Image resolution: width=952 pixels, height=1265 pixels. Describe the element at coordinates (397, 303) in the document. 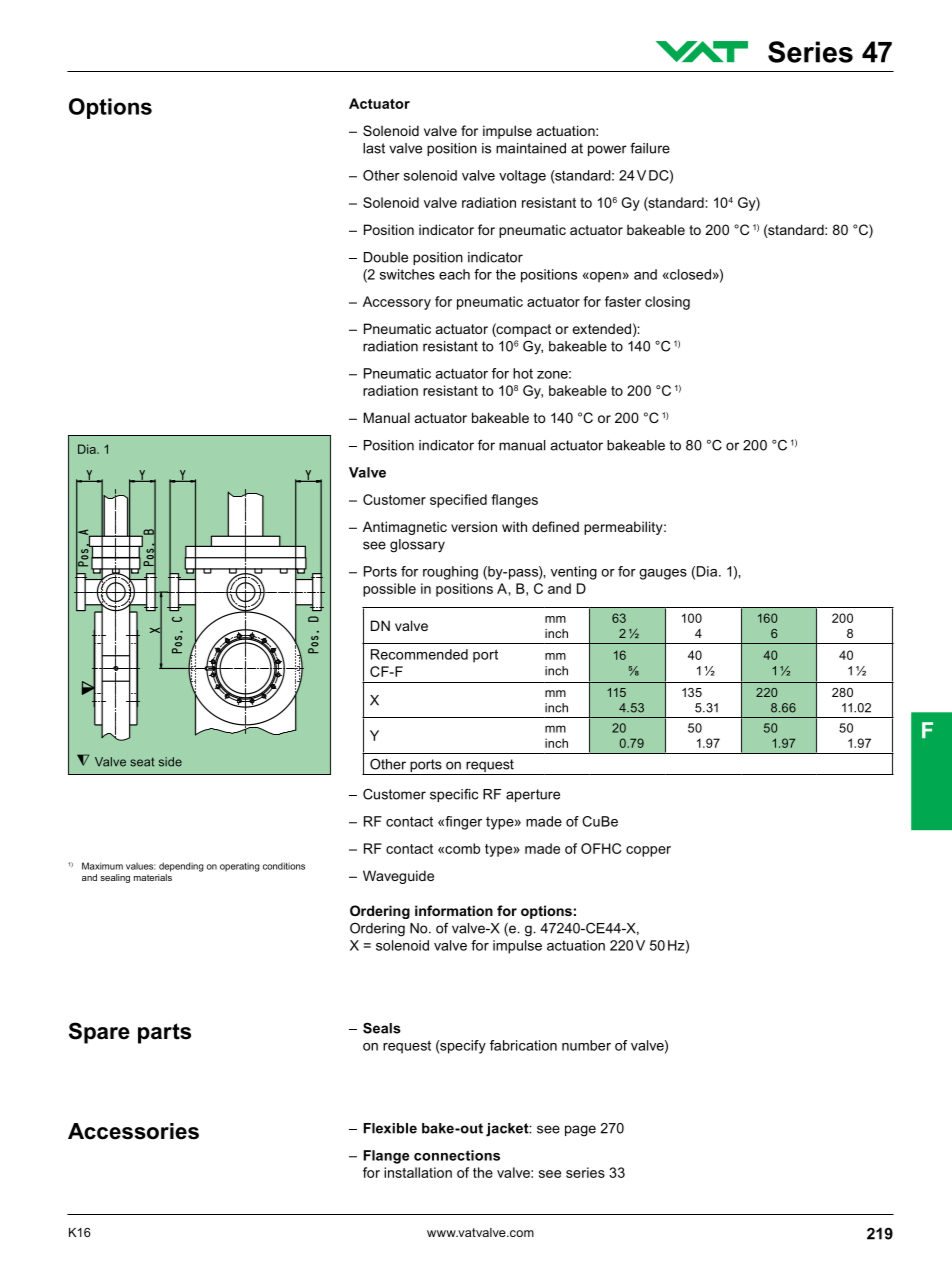

I see `Accessory` at that location.
